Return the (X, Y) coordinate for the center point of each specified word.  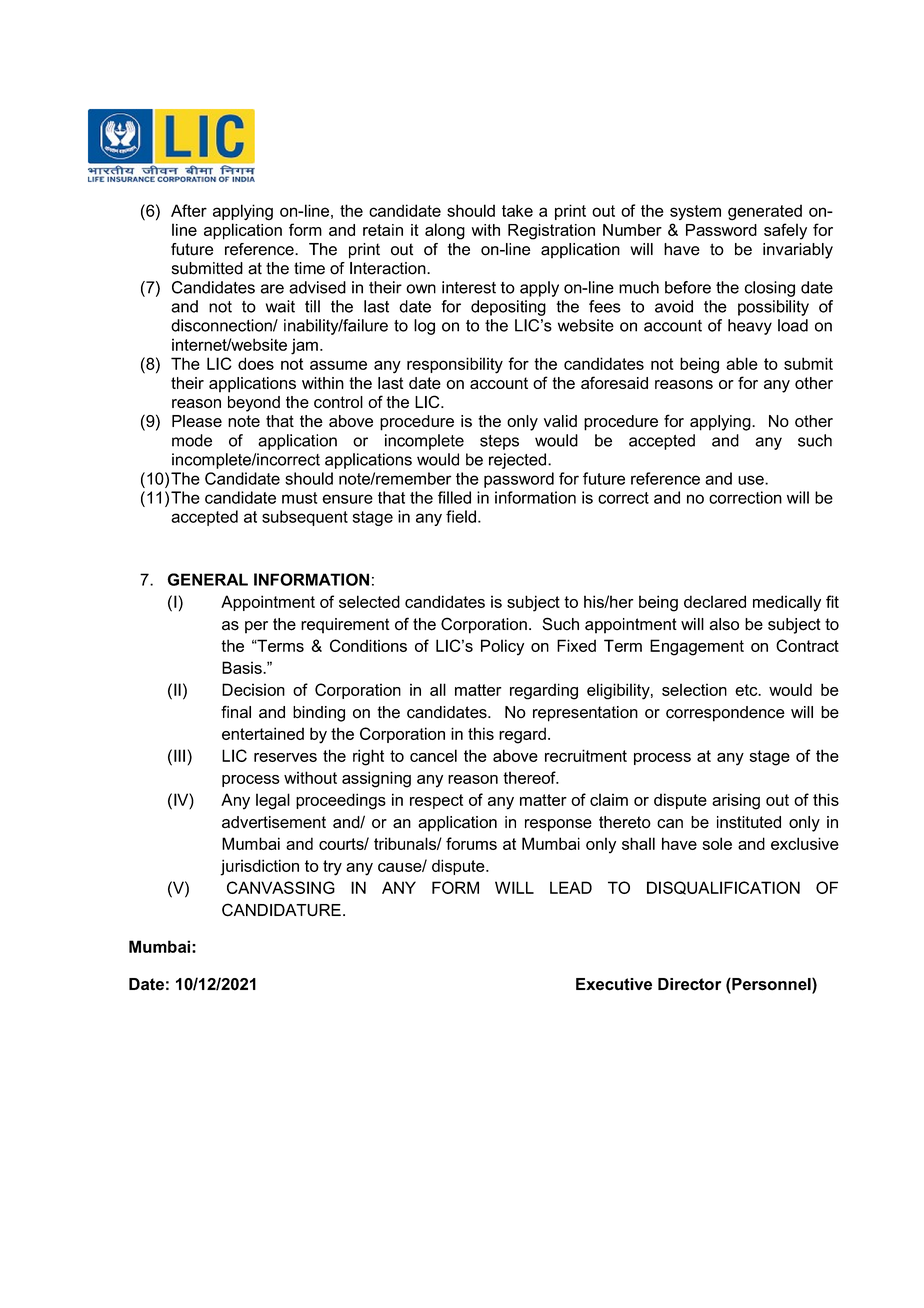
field (461, 516)
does (256, 363)
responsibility (455, 365)
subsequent (305, 518)
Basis (243, 667)
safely (785, 231)
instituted (749, 822)
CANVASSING (281, 887)
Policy (502, 647)
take (517, 210)
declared (715, 601)
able (742, 363)
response (558, 825)
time (309, 268)
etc (747, 690)
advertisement (274, 822)
